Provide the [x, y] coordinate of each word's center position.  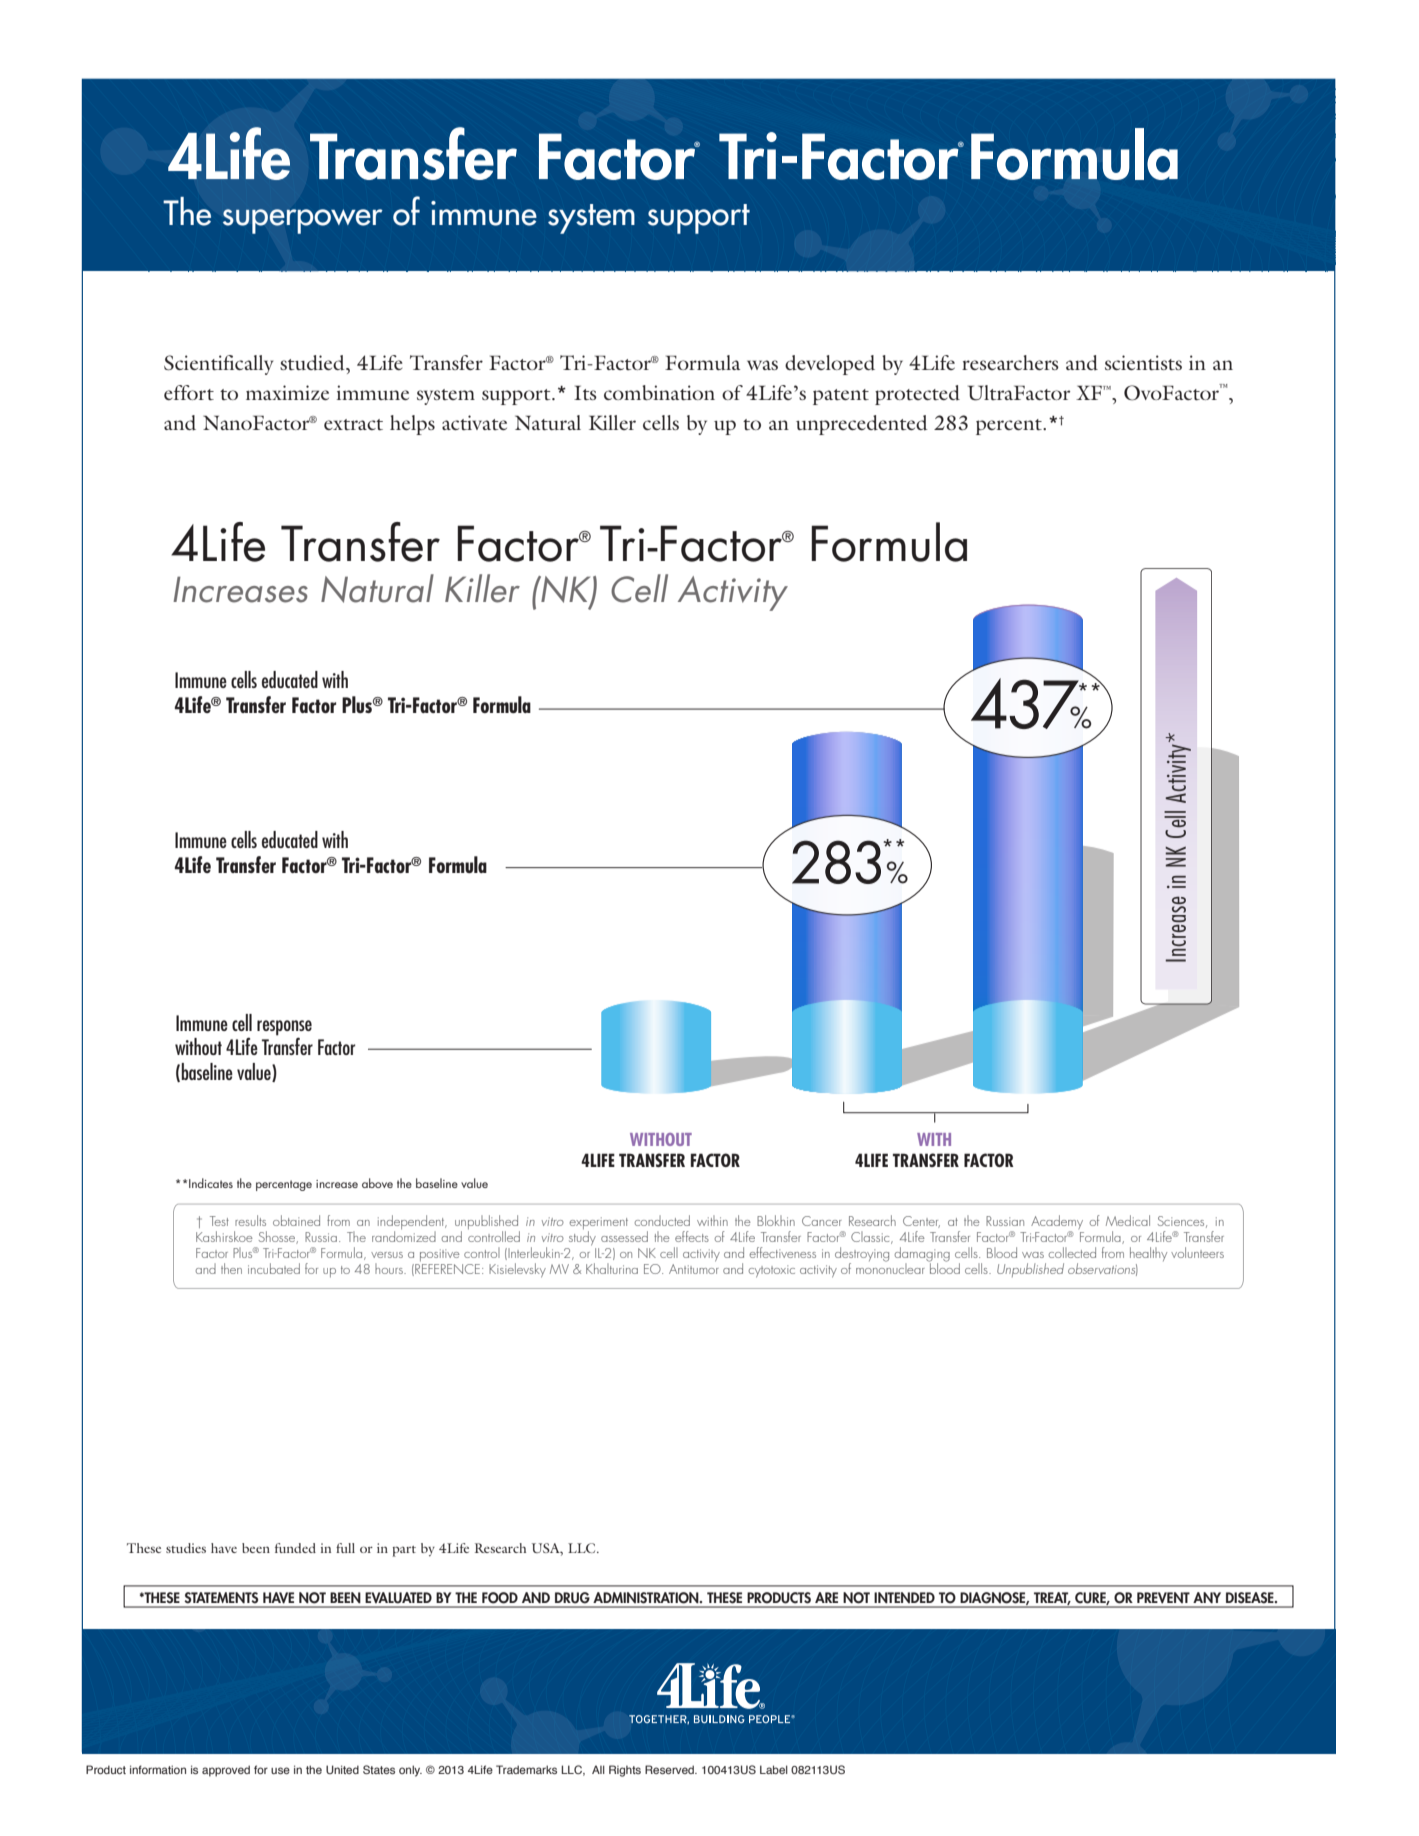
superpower [303, 221]
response [284, 1028]
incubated [274, 1268]
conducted [662, 1220]
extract [353, 424]
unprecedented [862, 425]
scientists [1143, 362]
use [280, 1770]
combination [659, 392]
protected [917, 395]
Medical [1128, 1220]
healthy [1148, 1254]
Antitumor [694, 1267]
